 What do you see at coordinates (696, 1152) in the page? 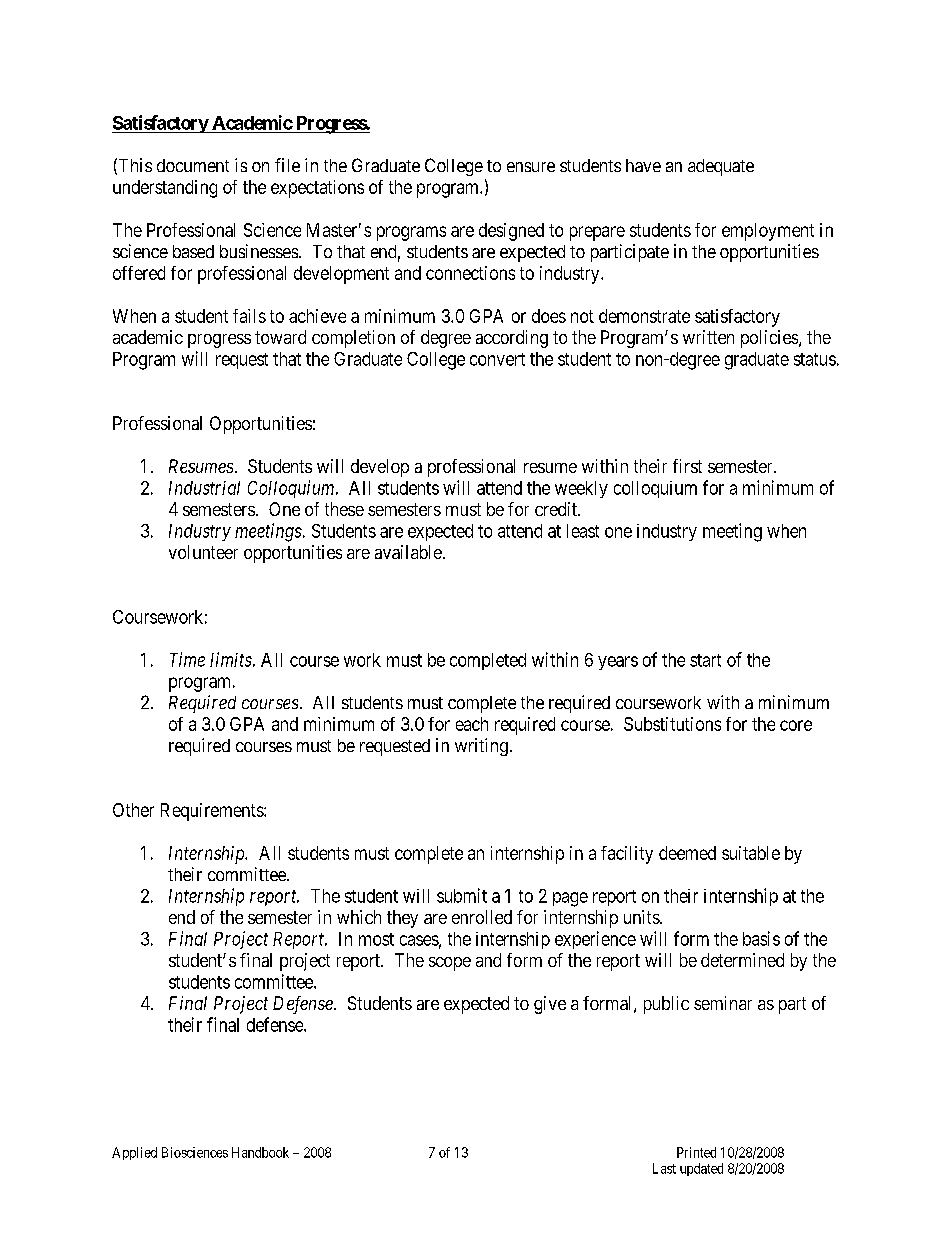
I see `Printed` at bounding box center [696, 1152].
